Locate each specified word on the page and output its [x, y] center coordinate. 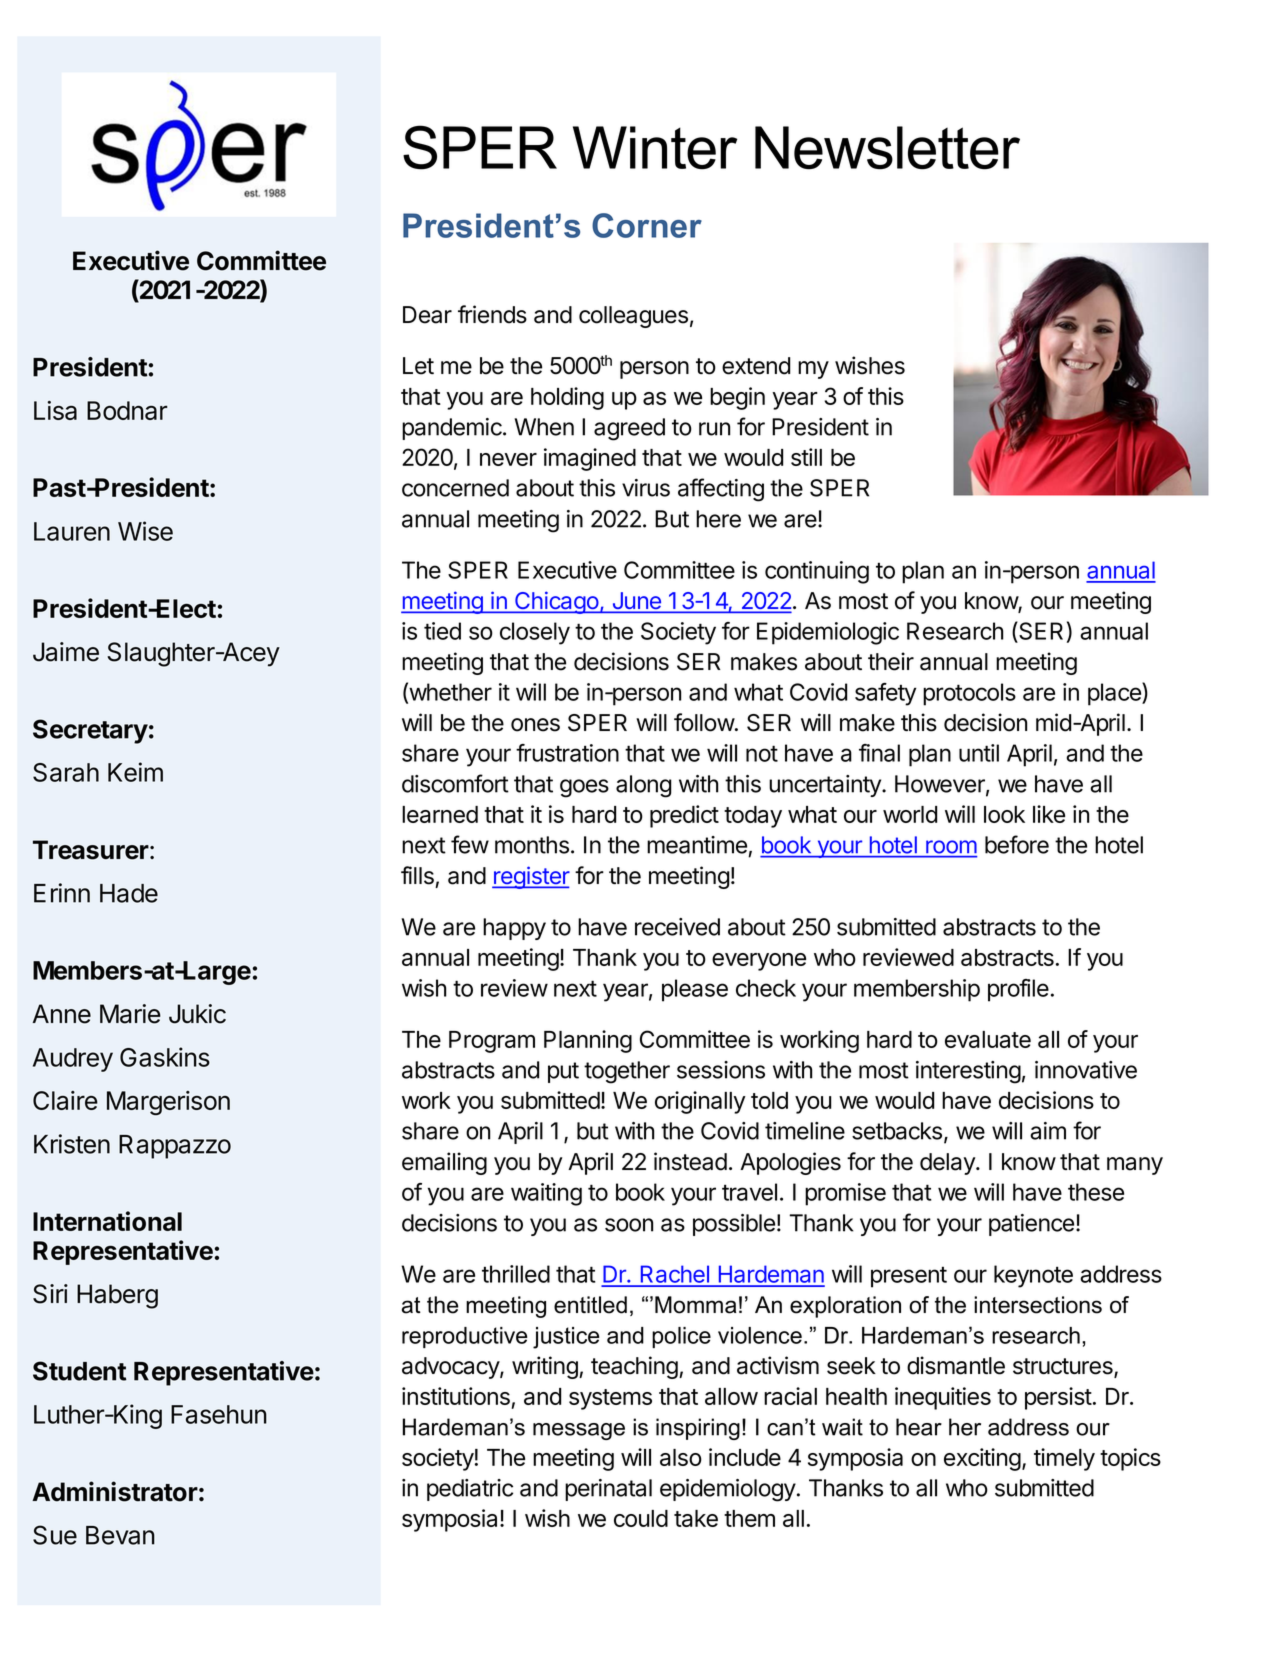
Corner [647, 225]
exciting [982, 1459]
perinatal [608, 1490]
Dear [427, 315]
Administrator [115, 1491]
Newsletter [887, 148]
